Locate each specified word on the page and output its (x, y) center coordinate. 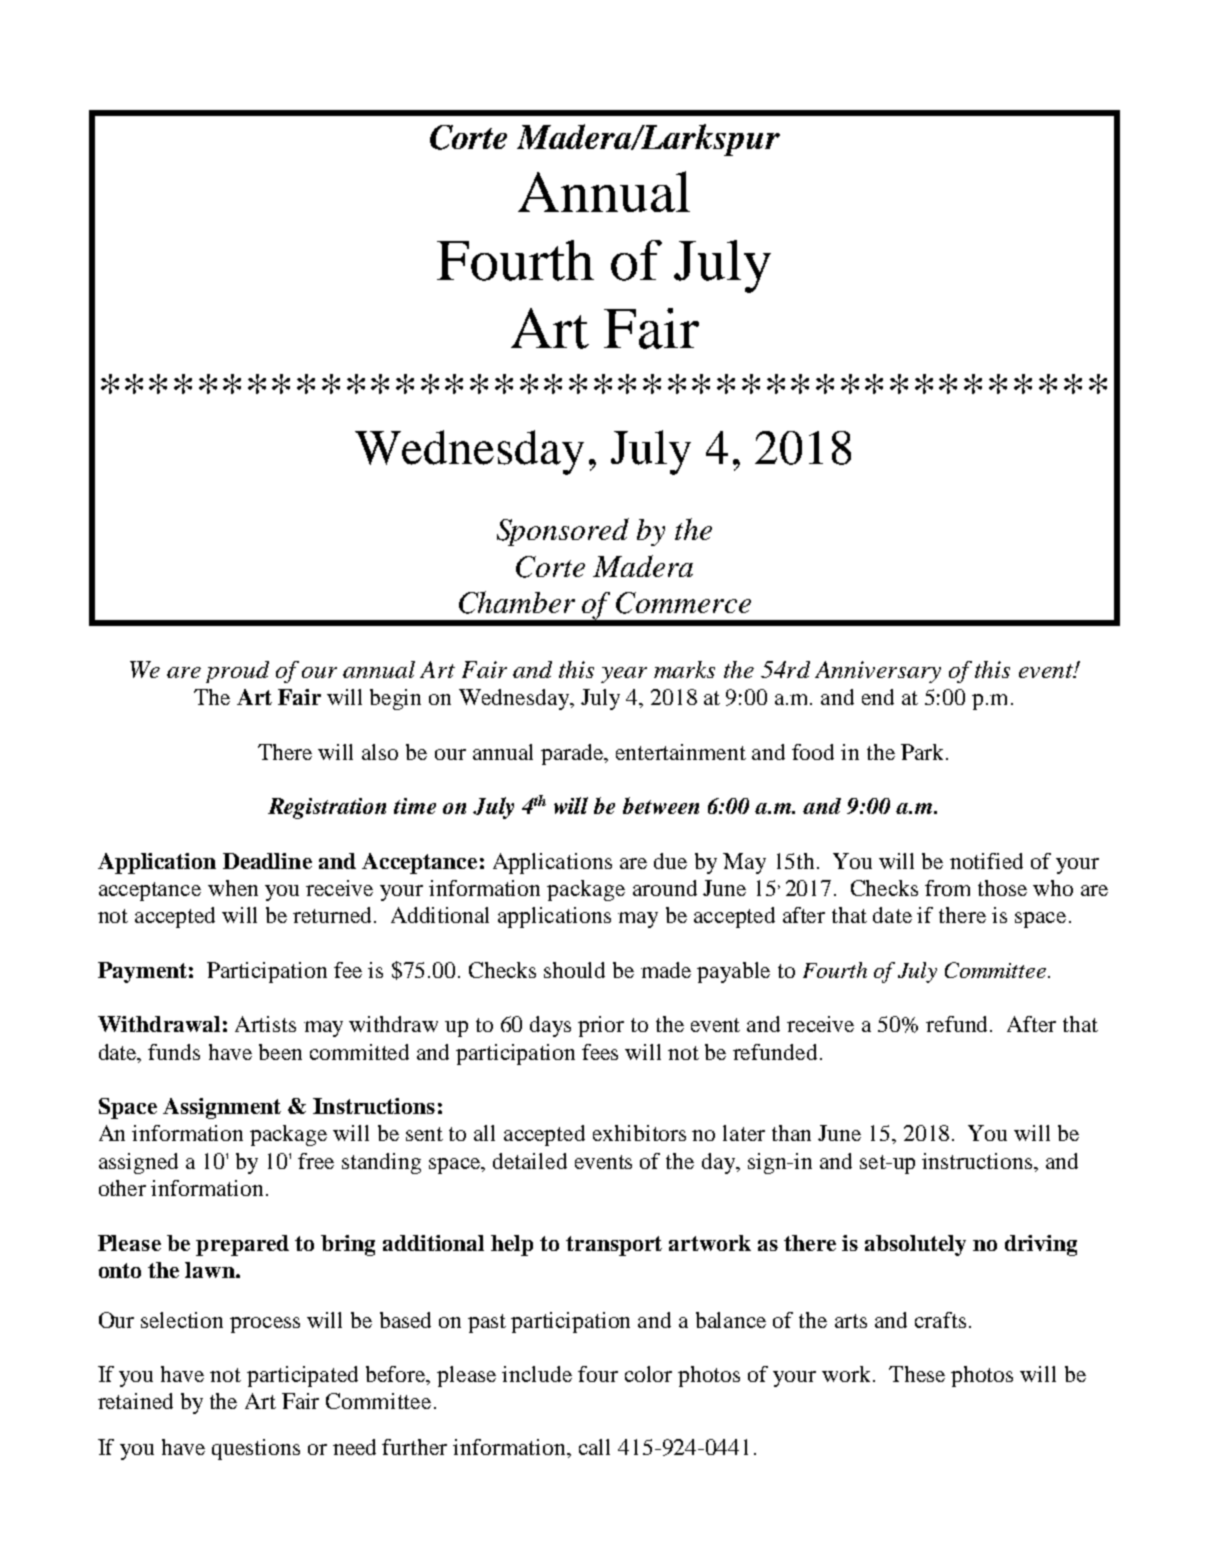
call (594, 1447)
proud (237, 672)
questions (256, 1449)
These (917, 1374)
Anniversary (878, 672)
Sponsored (563, 532)
